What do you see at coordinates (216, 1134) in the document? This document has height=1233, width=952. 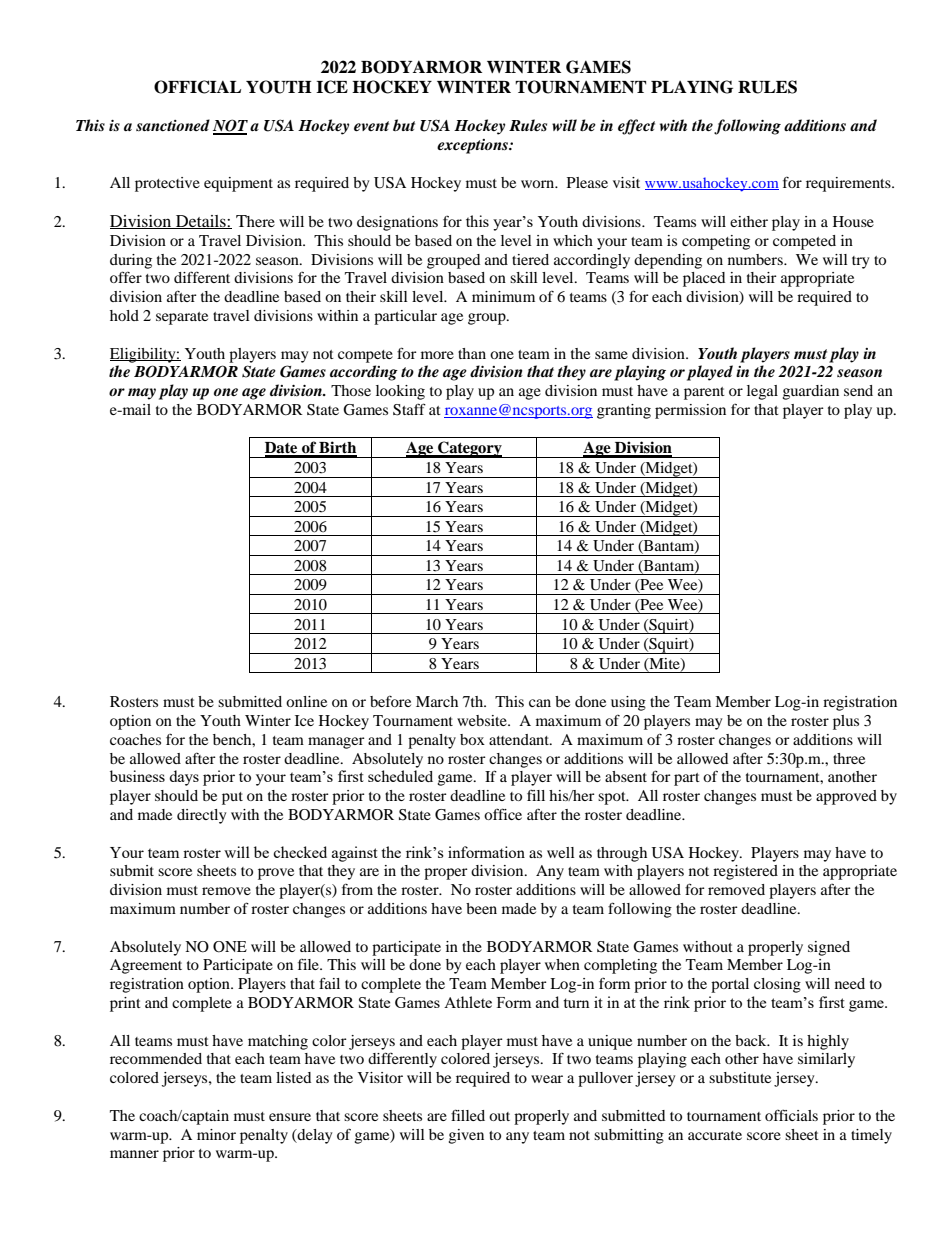 I see `minor` at bounding box center [216, 1134].
